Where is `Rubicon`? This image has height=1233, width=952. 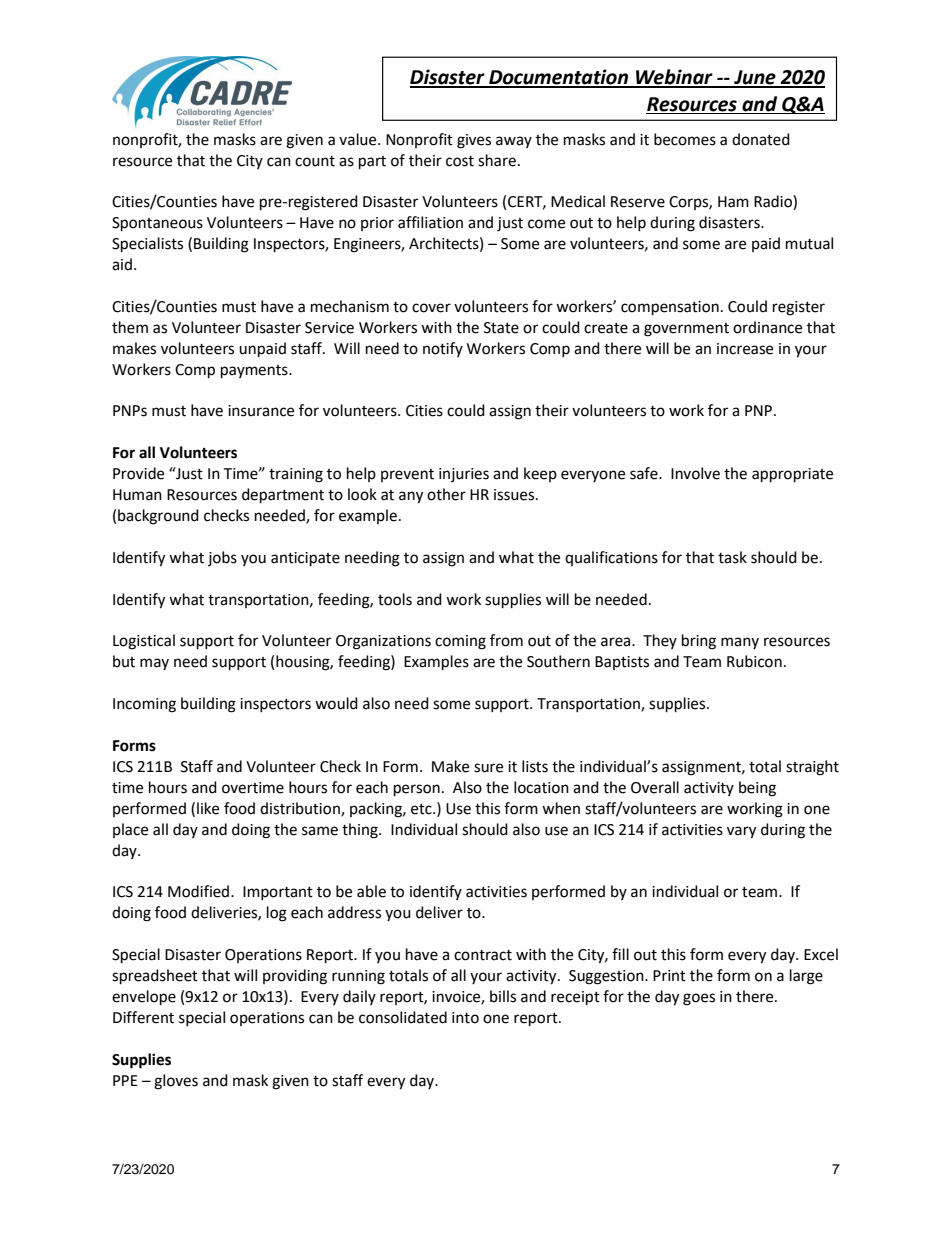
Rubicon is located at coordinates (754, 661).
